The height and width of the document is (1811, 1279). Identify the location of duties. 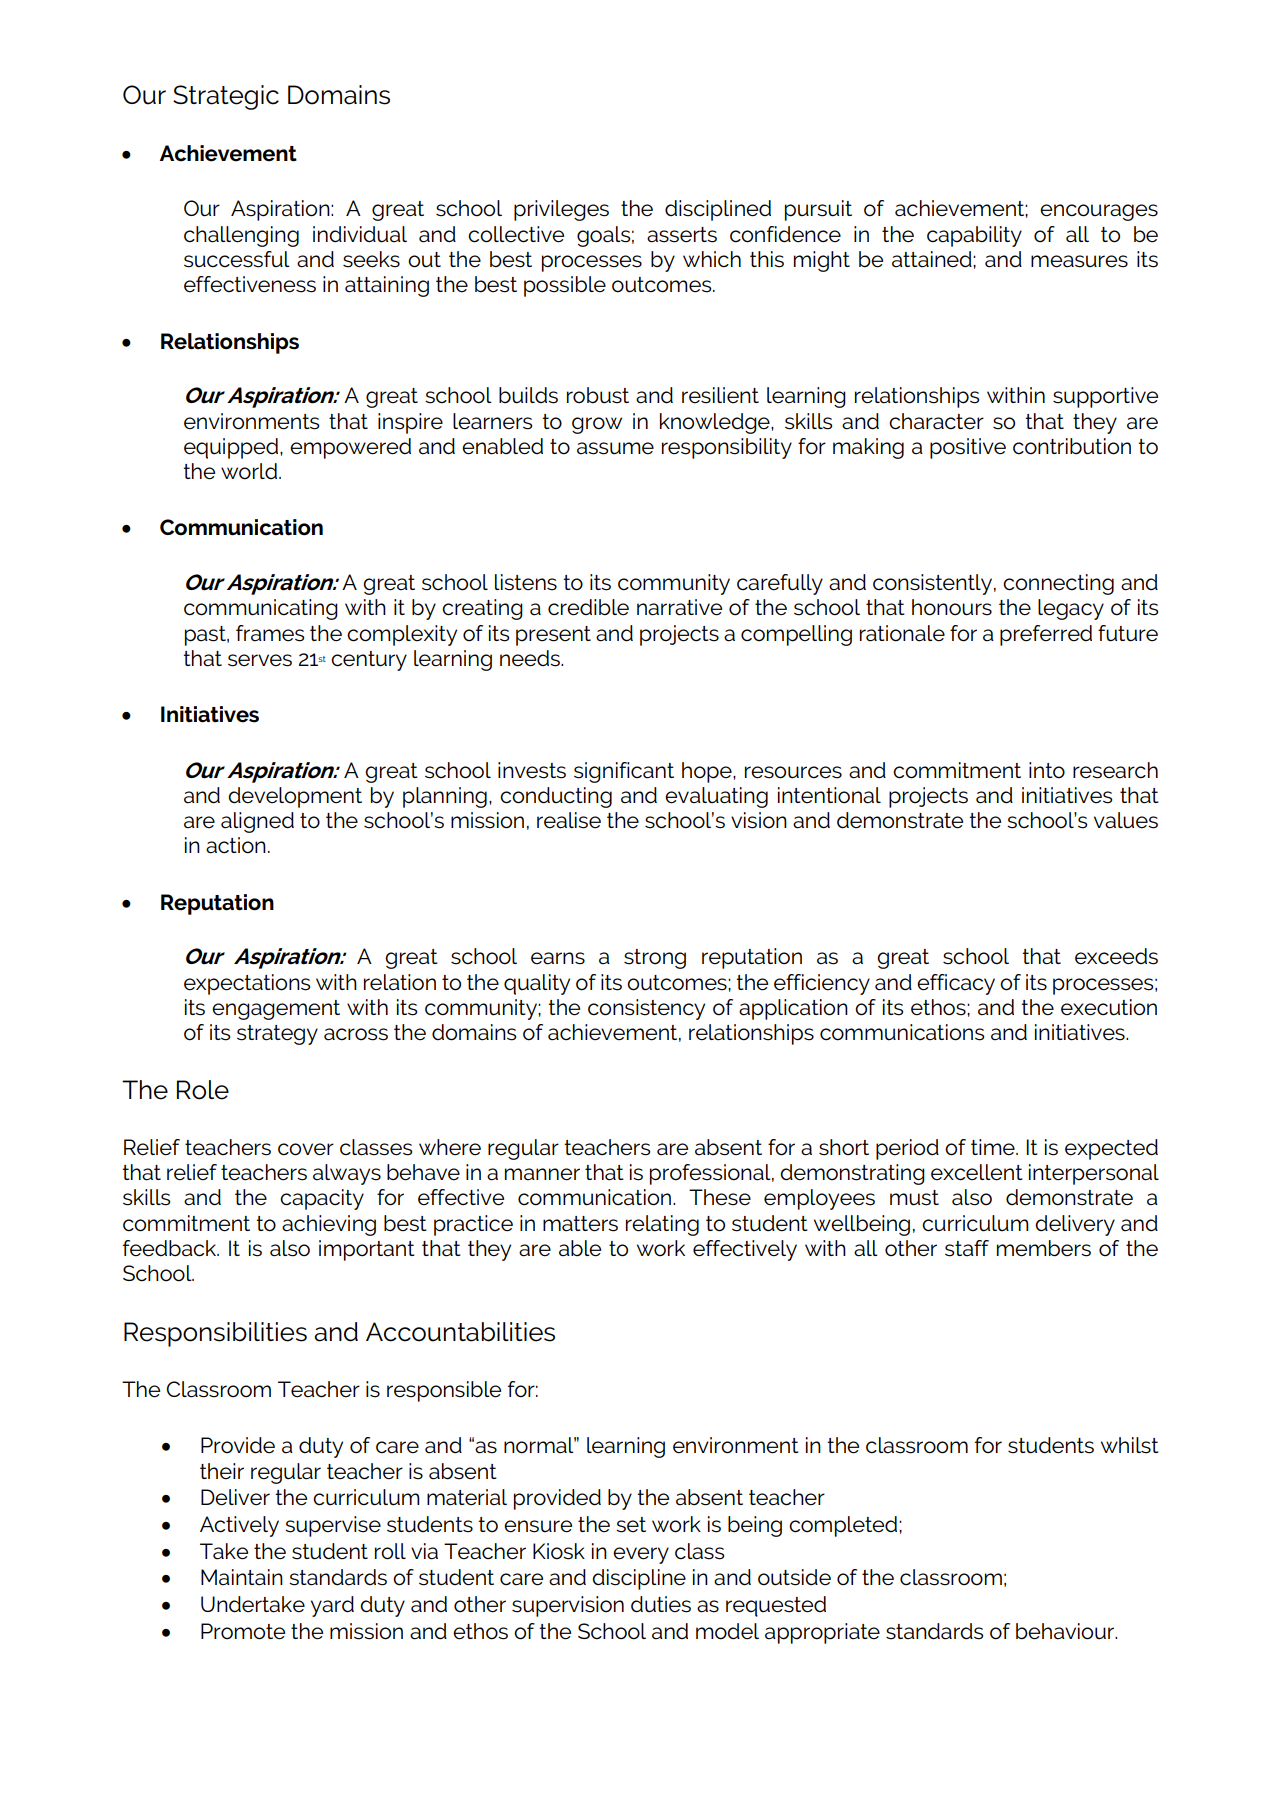
(661, 1604).
